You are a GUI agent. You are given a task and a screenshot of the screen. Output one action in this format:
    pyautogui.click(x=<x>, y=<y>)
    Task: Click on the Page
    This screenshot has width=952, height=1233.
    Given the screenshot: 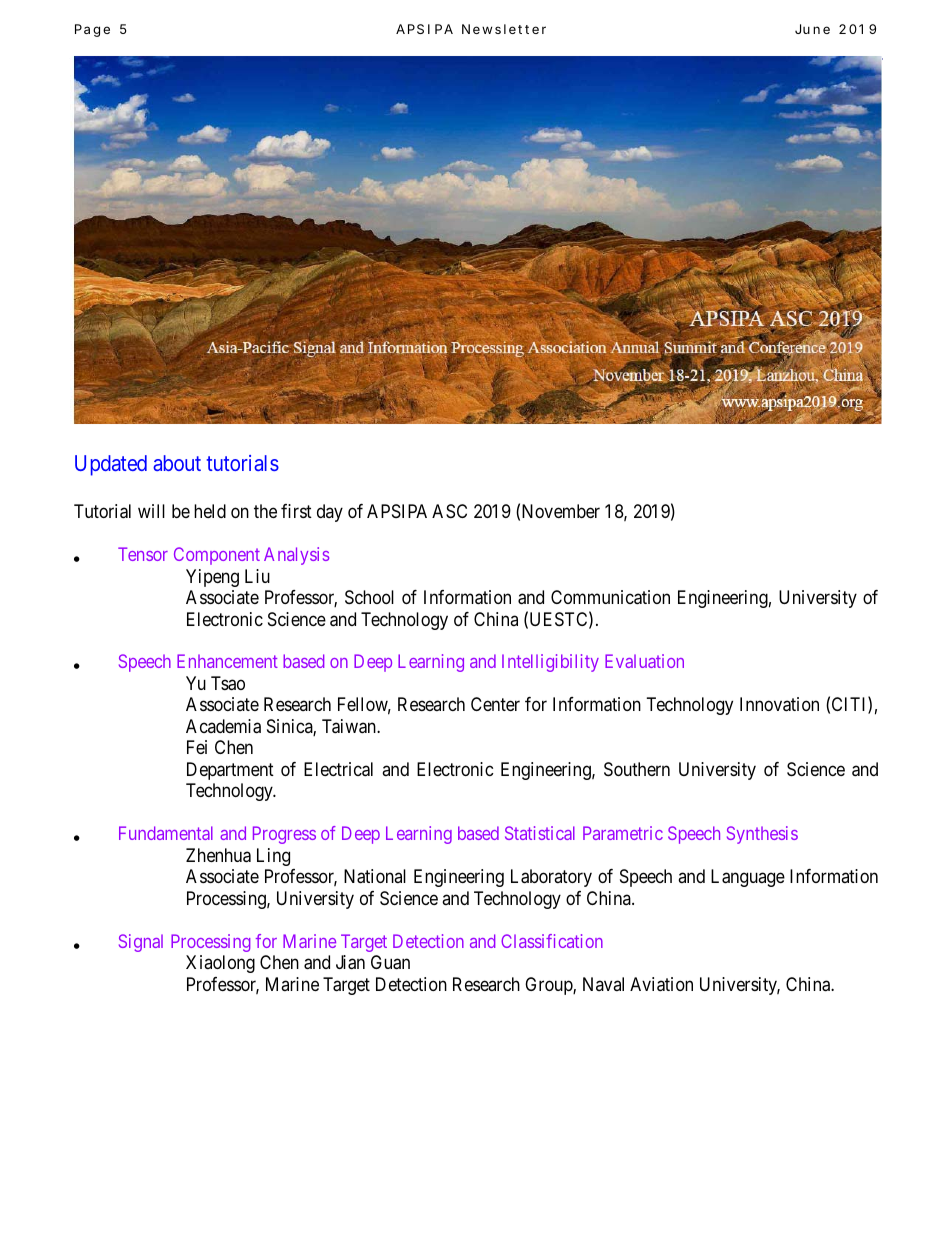 What is the action you would take?
    pyautogui.click(x=92, y=30)
